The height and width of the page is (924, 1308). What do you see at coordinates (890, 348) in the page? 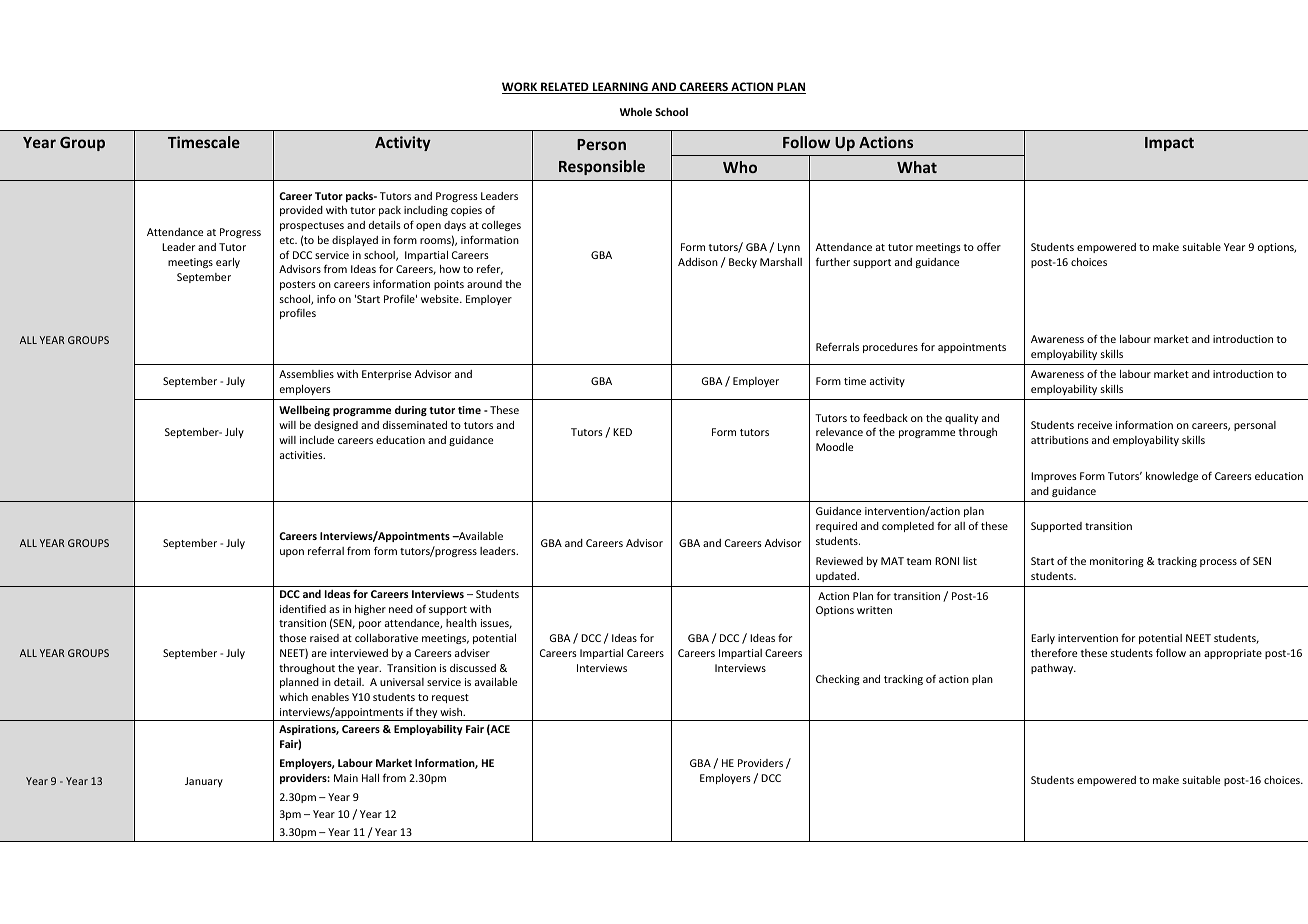
I see `procedures` at bounding box center [890, 348].
